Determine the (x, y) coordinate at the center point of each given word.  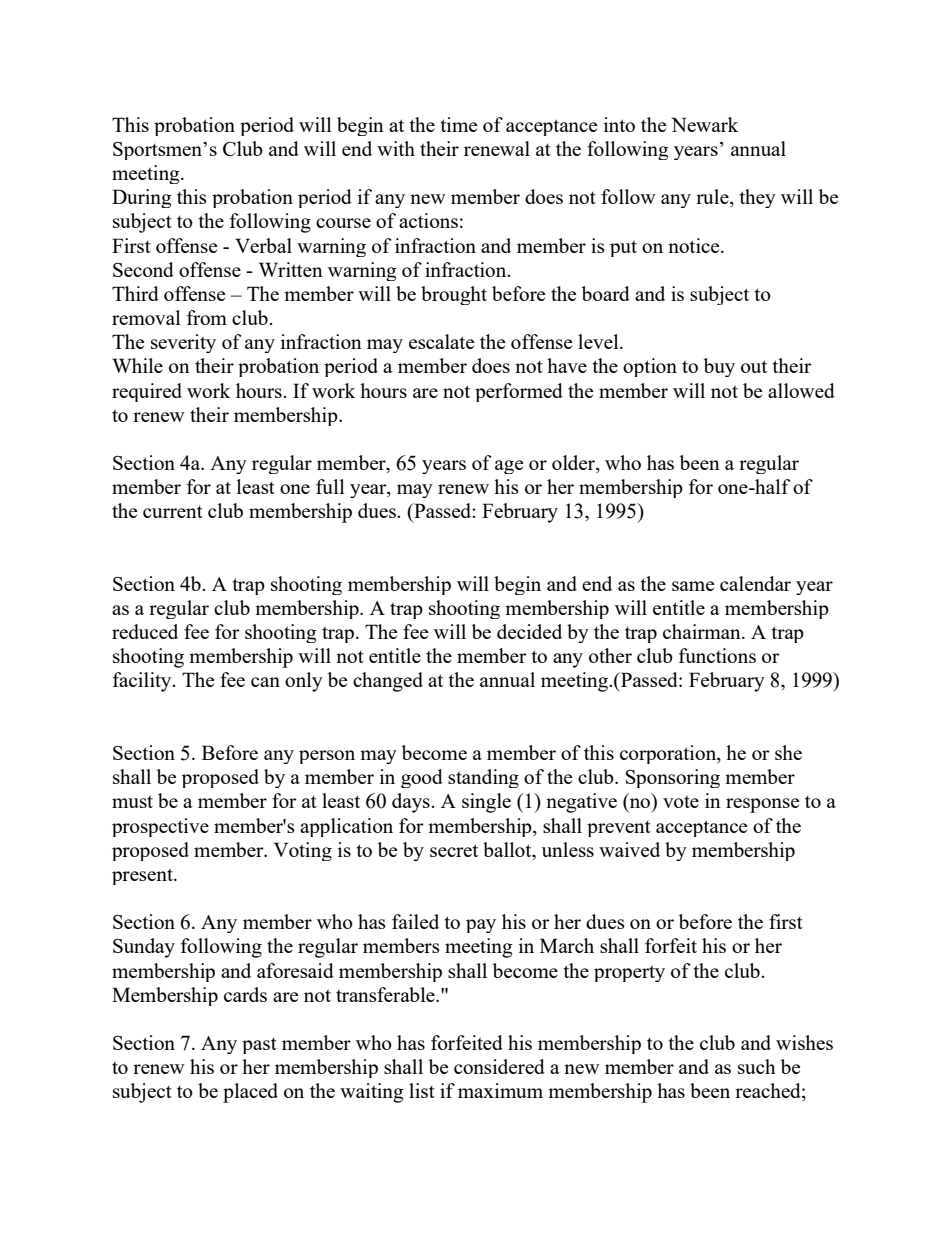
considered (499, 1066)
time (459, 124)
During (142, 198)
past (259, 1046)
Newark (705, 124)
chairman (703, 631)
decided (529, 631)
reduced (145, 631)
